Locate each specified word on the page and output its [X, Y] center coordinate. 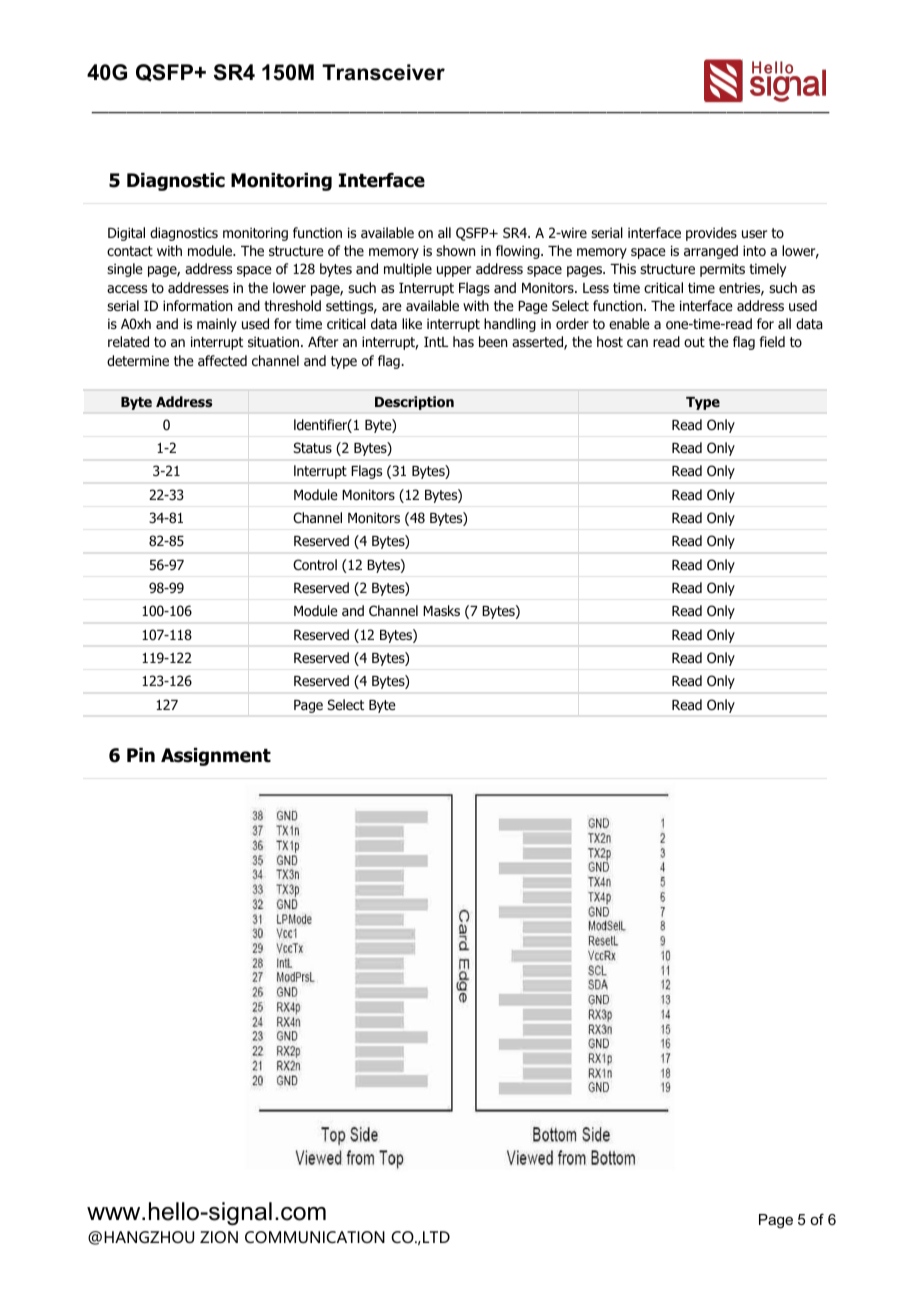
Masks [441, 610]
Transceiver [383, 72]
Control [315, 565]
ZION [219, 1237]
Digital [126, 234]
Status [312, 447]
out [694, 342]
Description [414, 403]
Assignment [216, 757]
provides [711, 234]
